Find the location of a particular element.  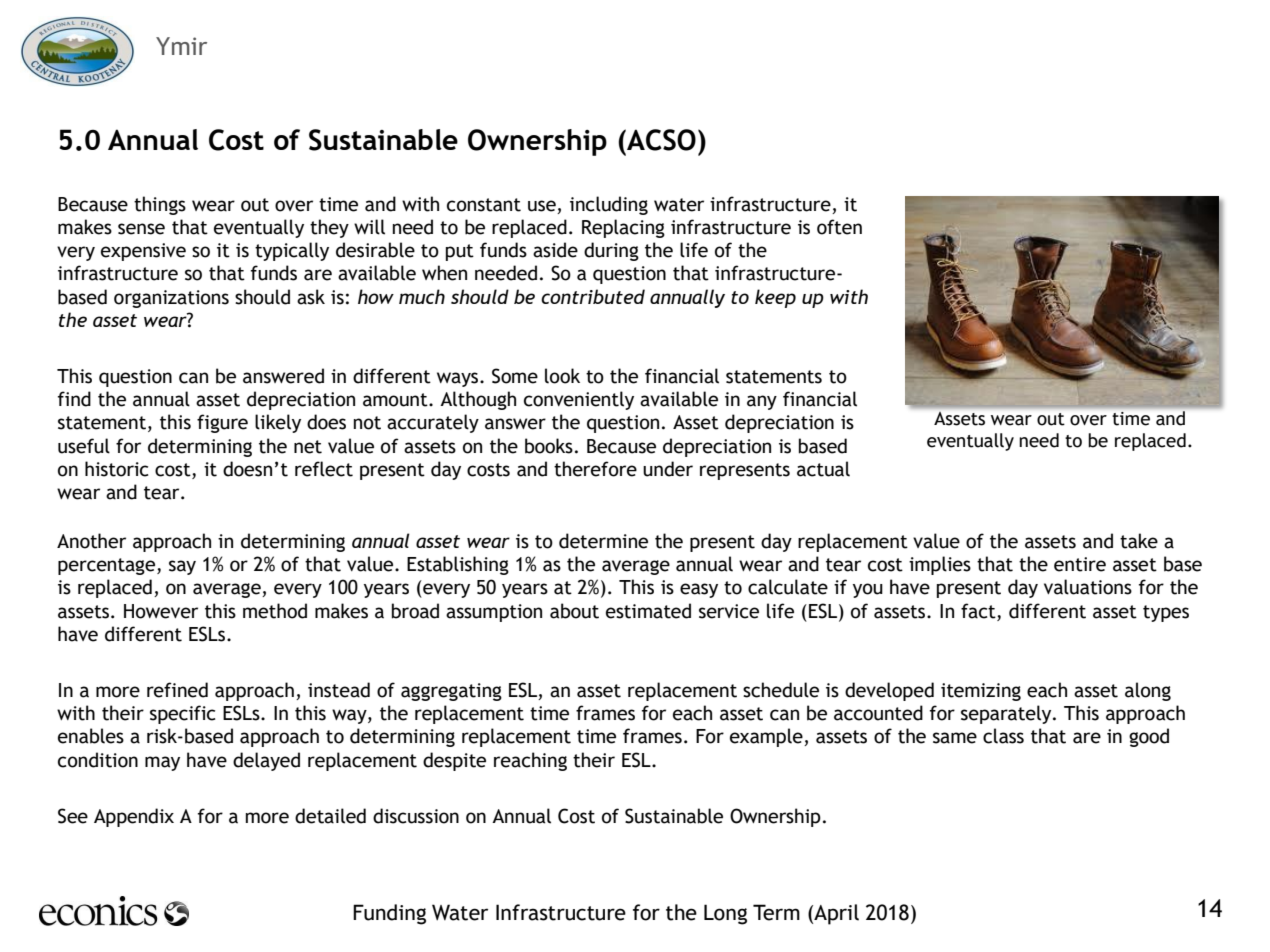

Replacing is located at coordinates (623, 228).
